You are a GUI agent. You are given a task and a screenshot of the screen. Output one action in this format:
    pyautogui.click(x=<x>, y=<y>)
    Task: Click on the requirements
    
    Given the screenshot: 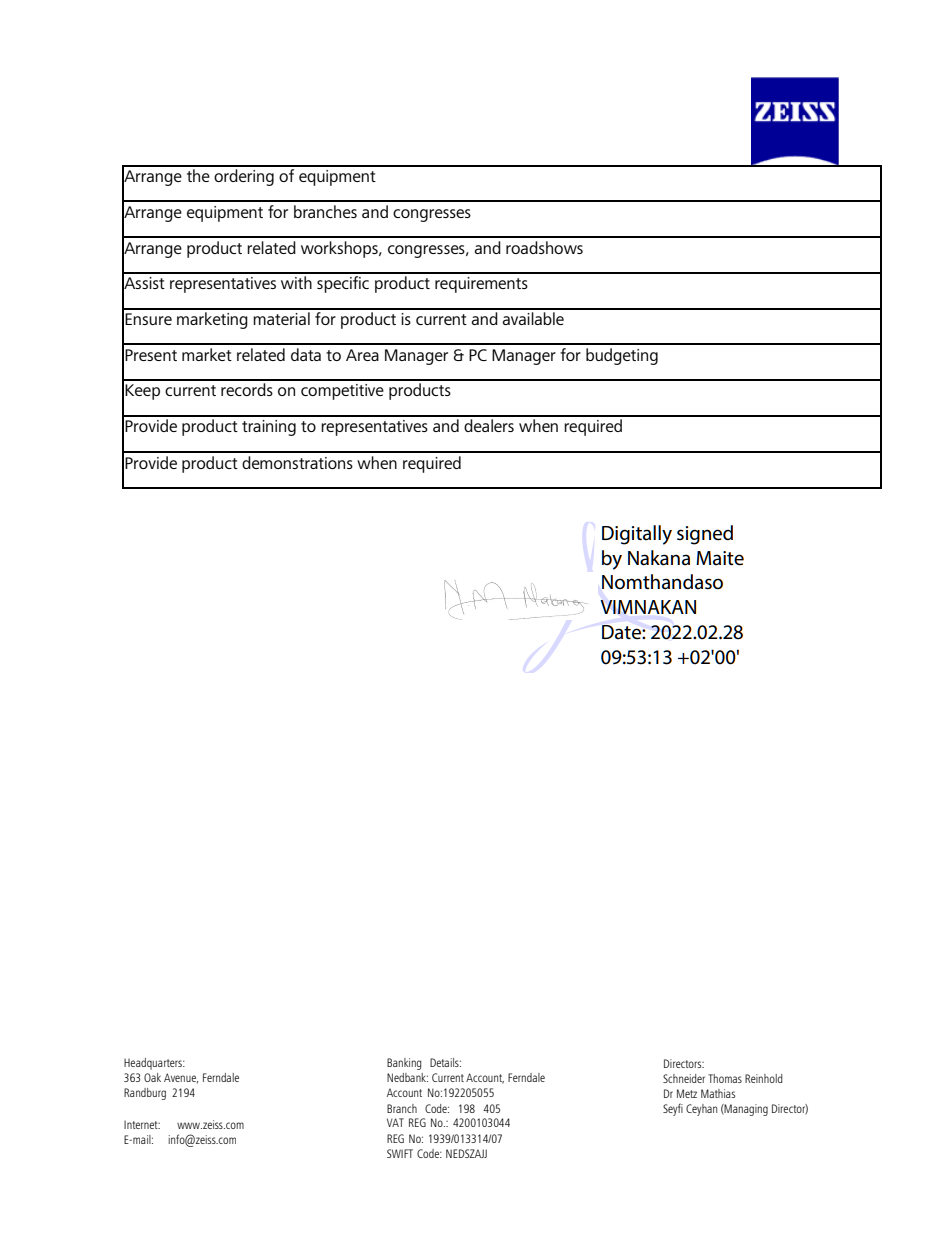 What is the action you would take?
    pyautogui.click(x=481, y=285)
